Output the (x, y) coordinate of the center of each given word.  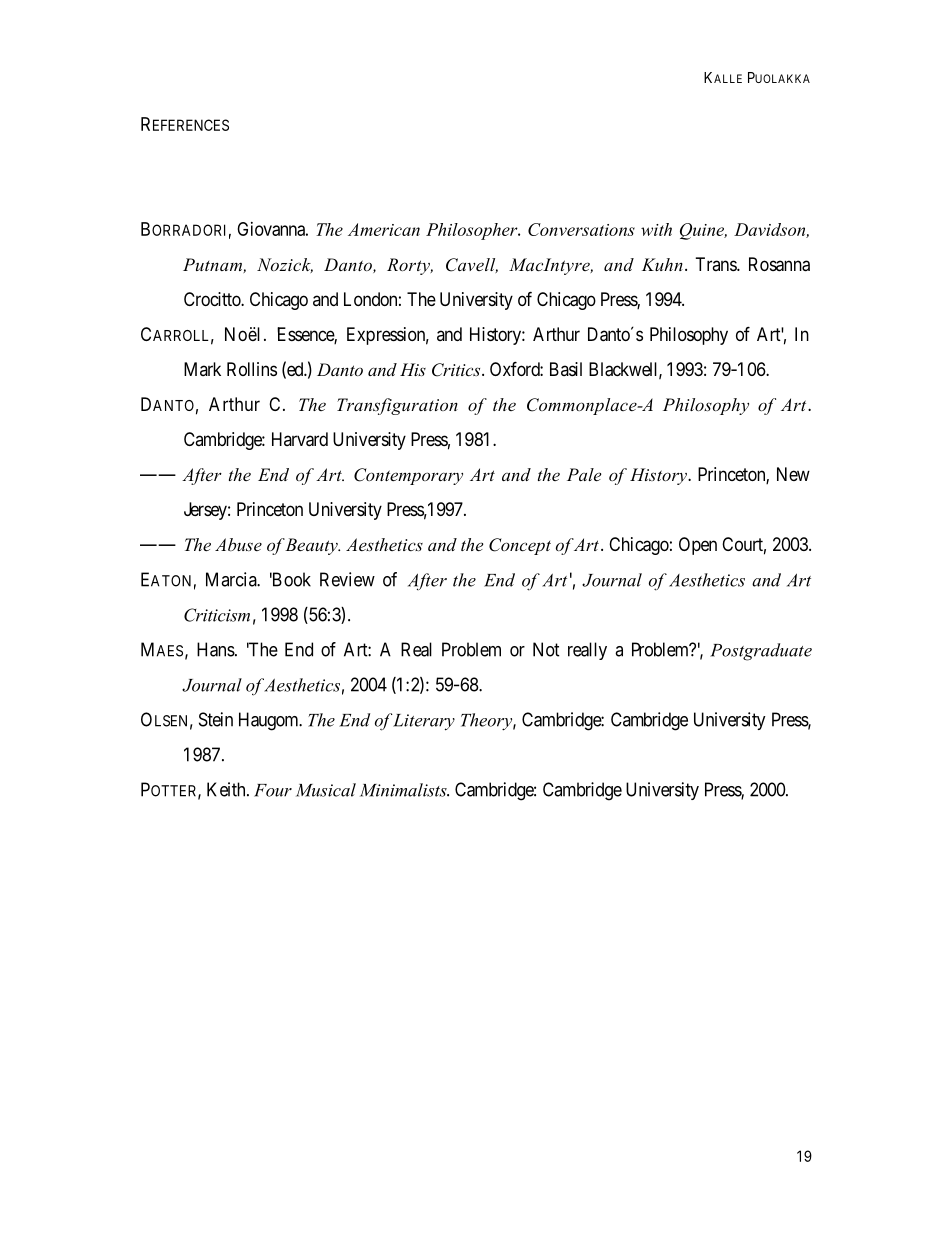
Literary (423, 722)
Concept (520, 546)
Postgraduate (761, 652)
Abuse (238, 544)
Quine (703, 231)
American (384, 229)
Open (698, 546)
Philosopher (473, 231)
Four (273, 790)
